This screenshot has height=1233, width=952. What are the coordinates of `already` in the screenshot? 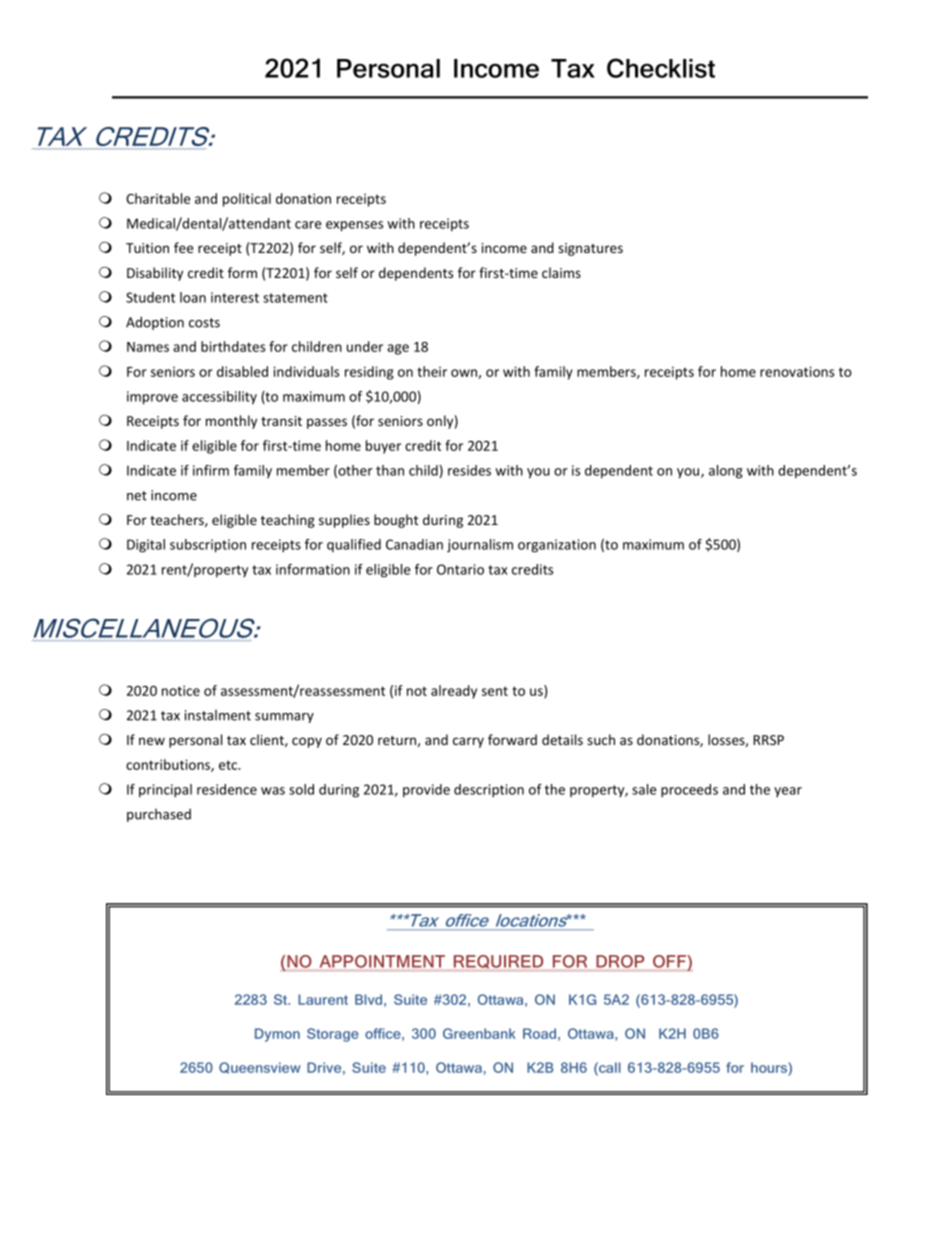 It's located at (454, 692).
